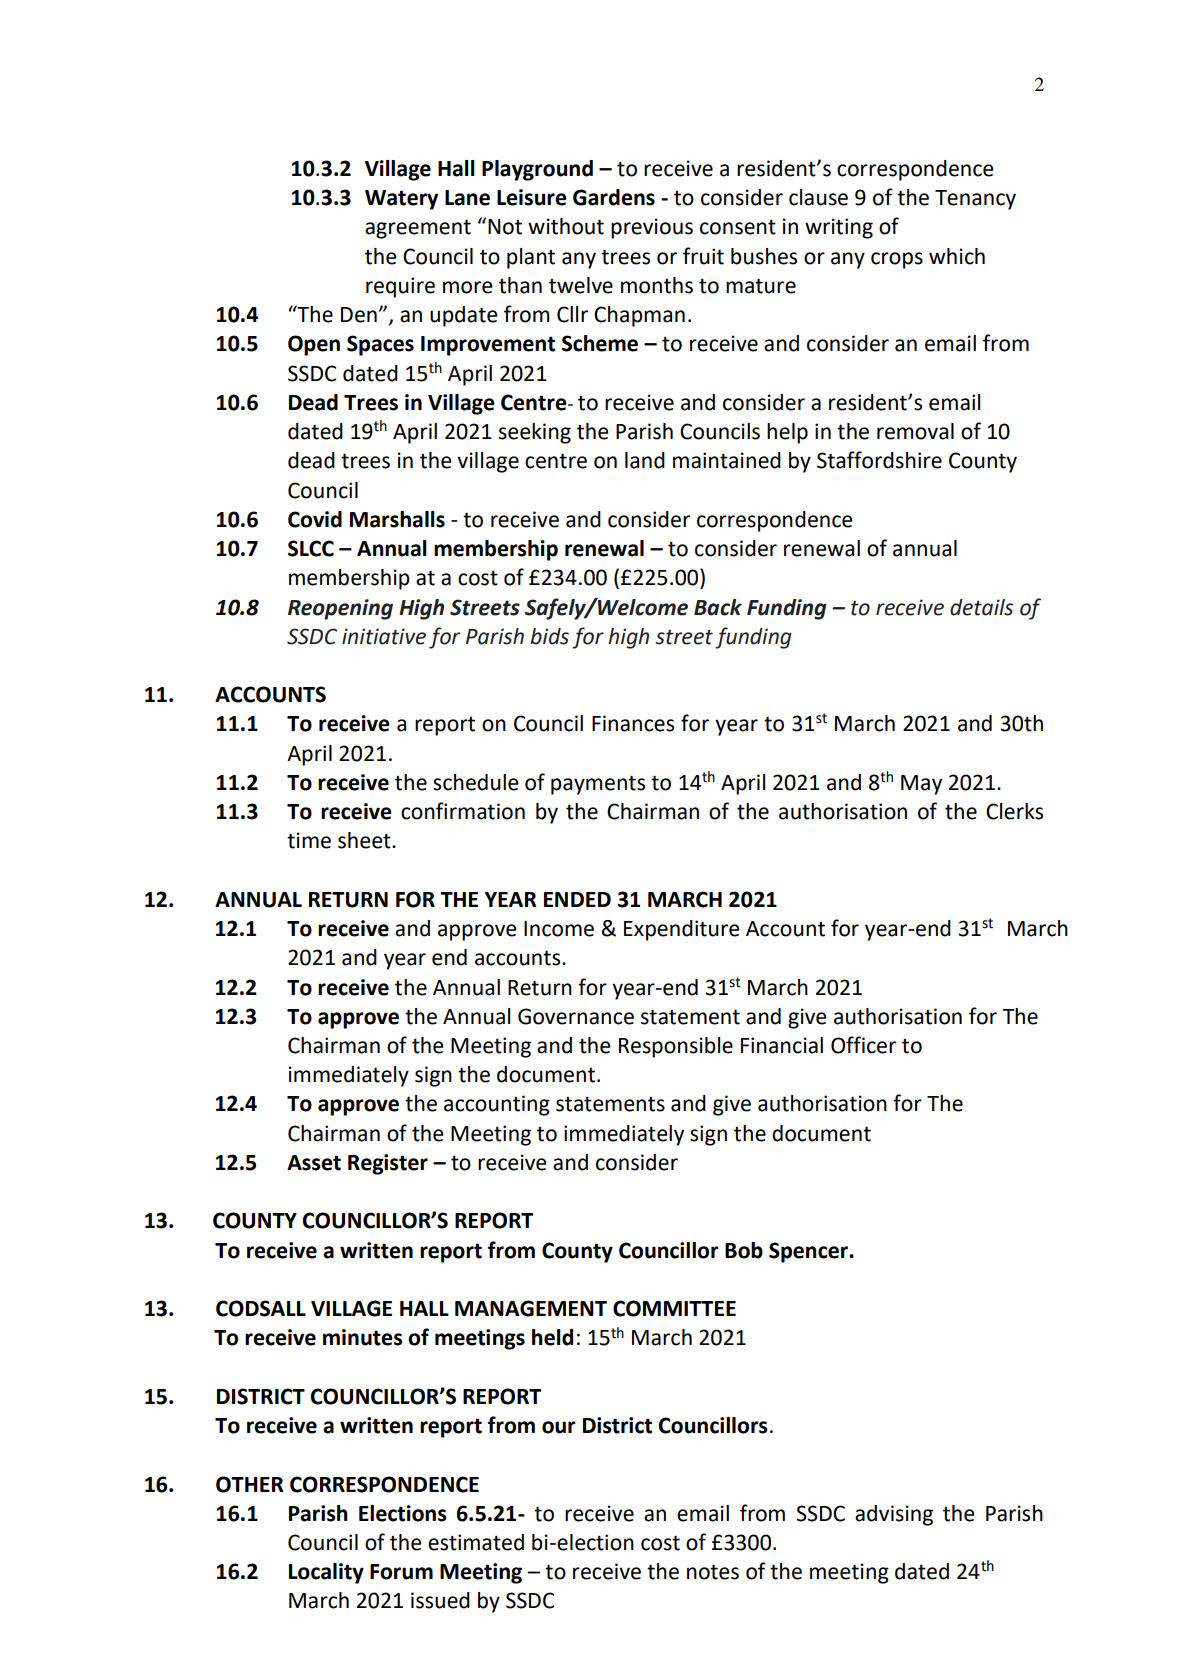  I want to click on Locality, so click(326, 1573).
